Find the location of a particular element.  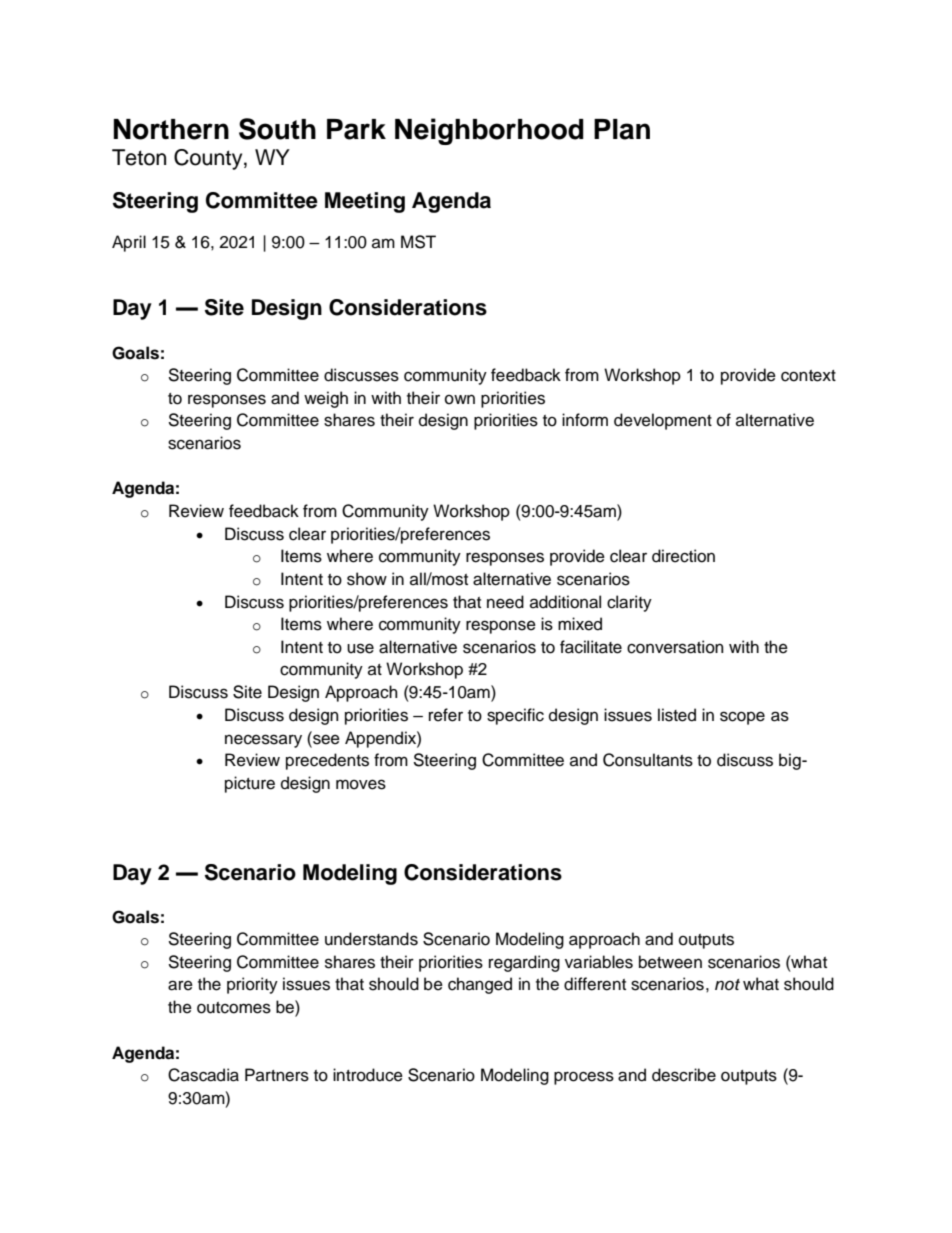

specific is located at coordinates (515, 716).
